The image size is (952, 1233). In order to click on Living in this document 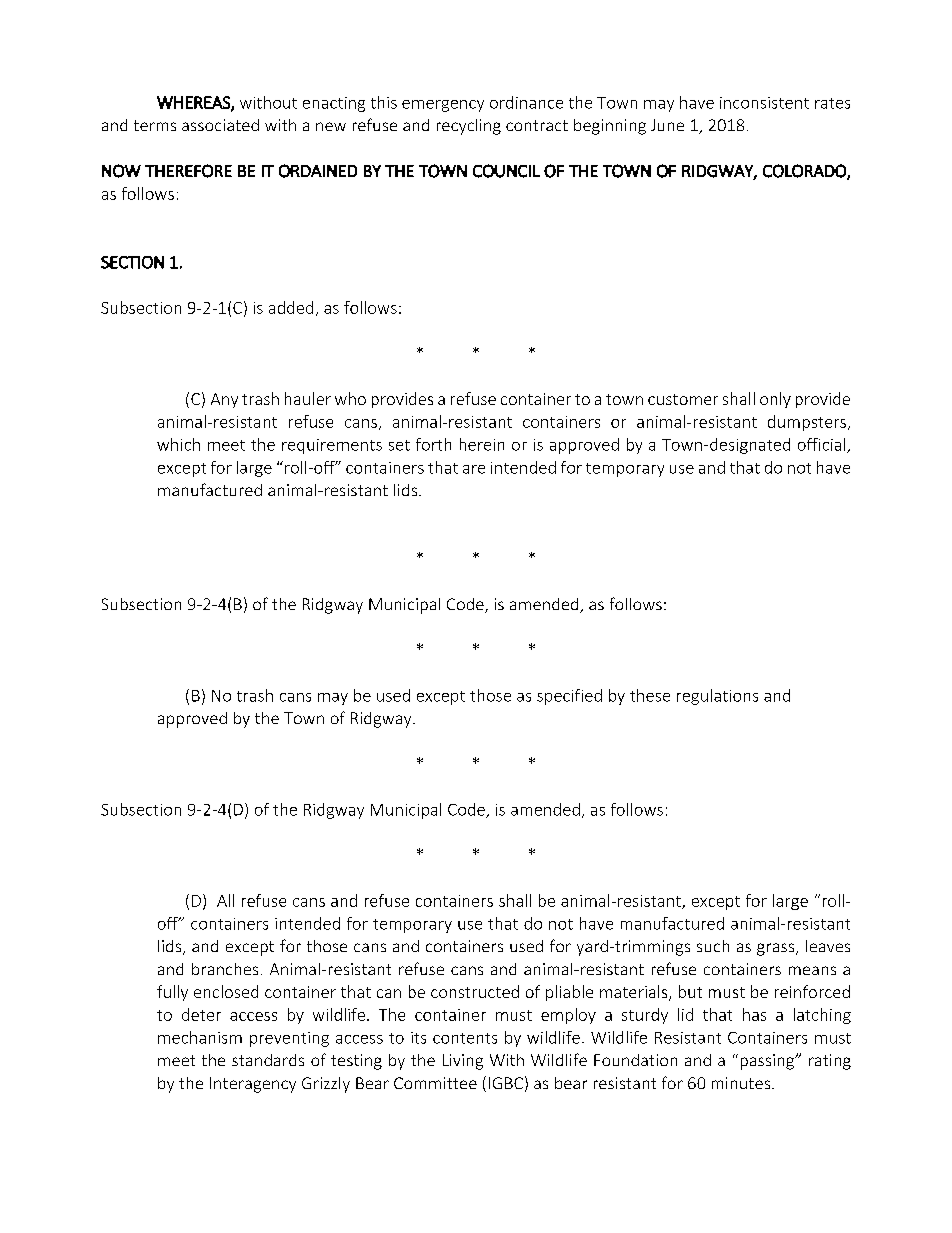, I will do `click(463, 1062)`.
